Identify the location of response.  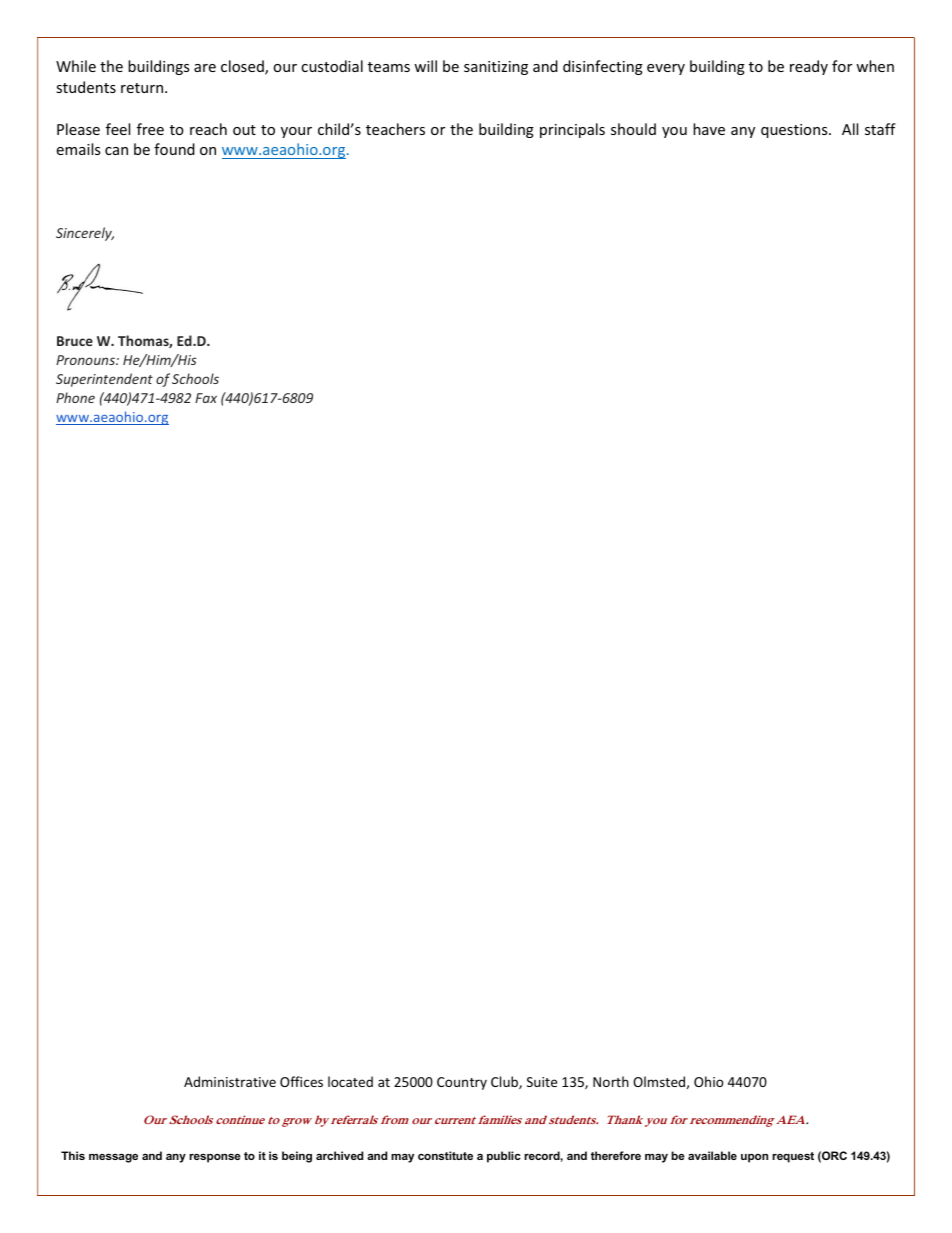
(215, 1158).
